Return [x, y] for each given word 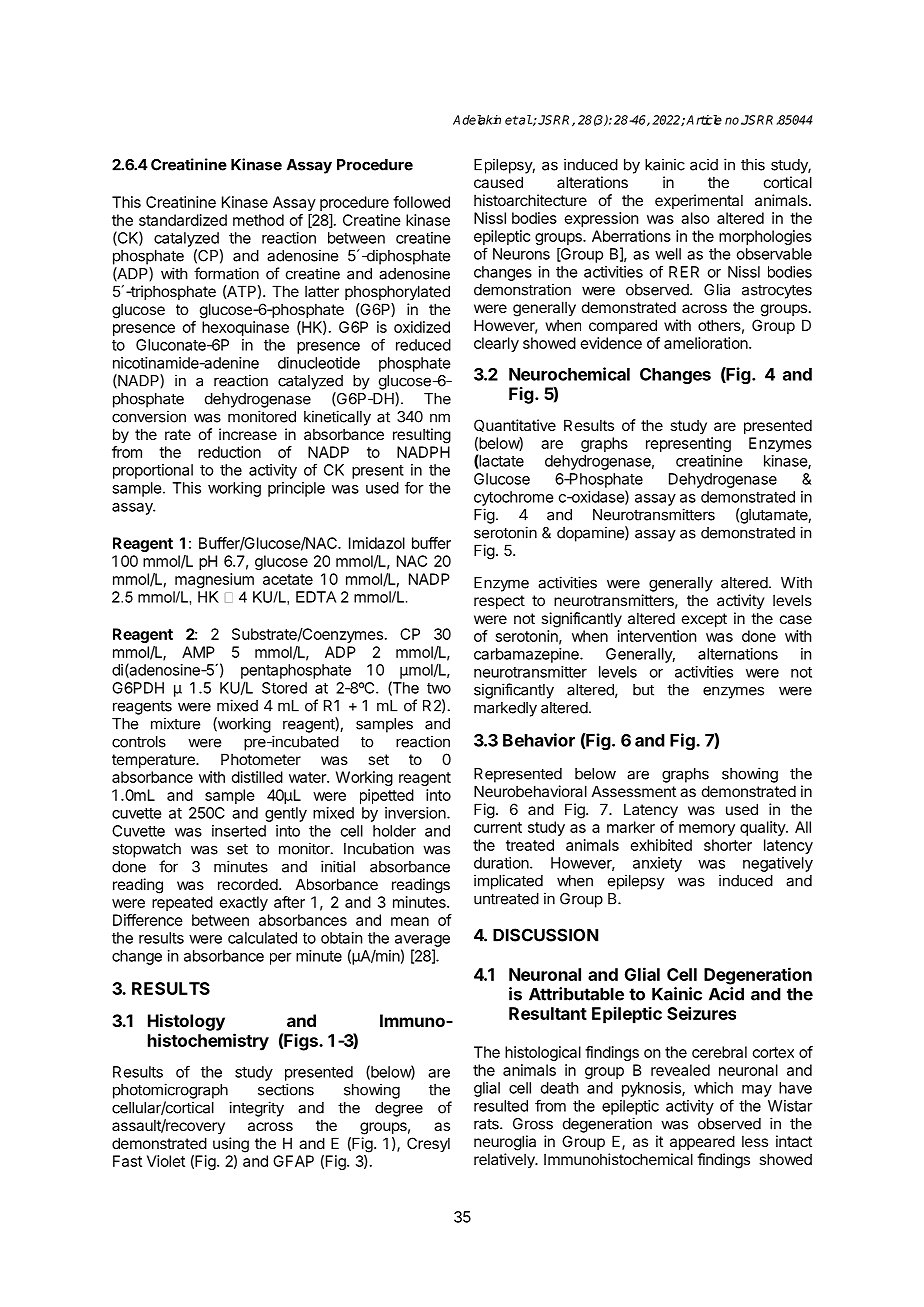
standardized [183, 220]
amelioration [707, 343]
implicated [508, 882]
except [704, 620]
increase [248, 434]
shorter [728, 845]
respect [499, 602]
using [231, 1145]
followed [421, 202]
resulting [422, 436]
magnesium [214, 580]
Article [704, 120]
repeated [182, 903]
